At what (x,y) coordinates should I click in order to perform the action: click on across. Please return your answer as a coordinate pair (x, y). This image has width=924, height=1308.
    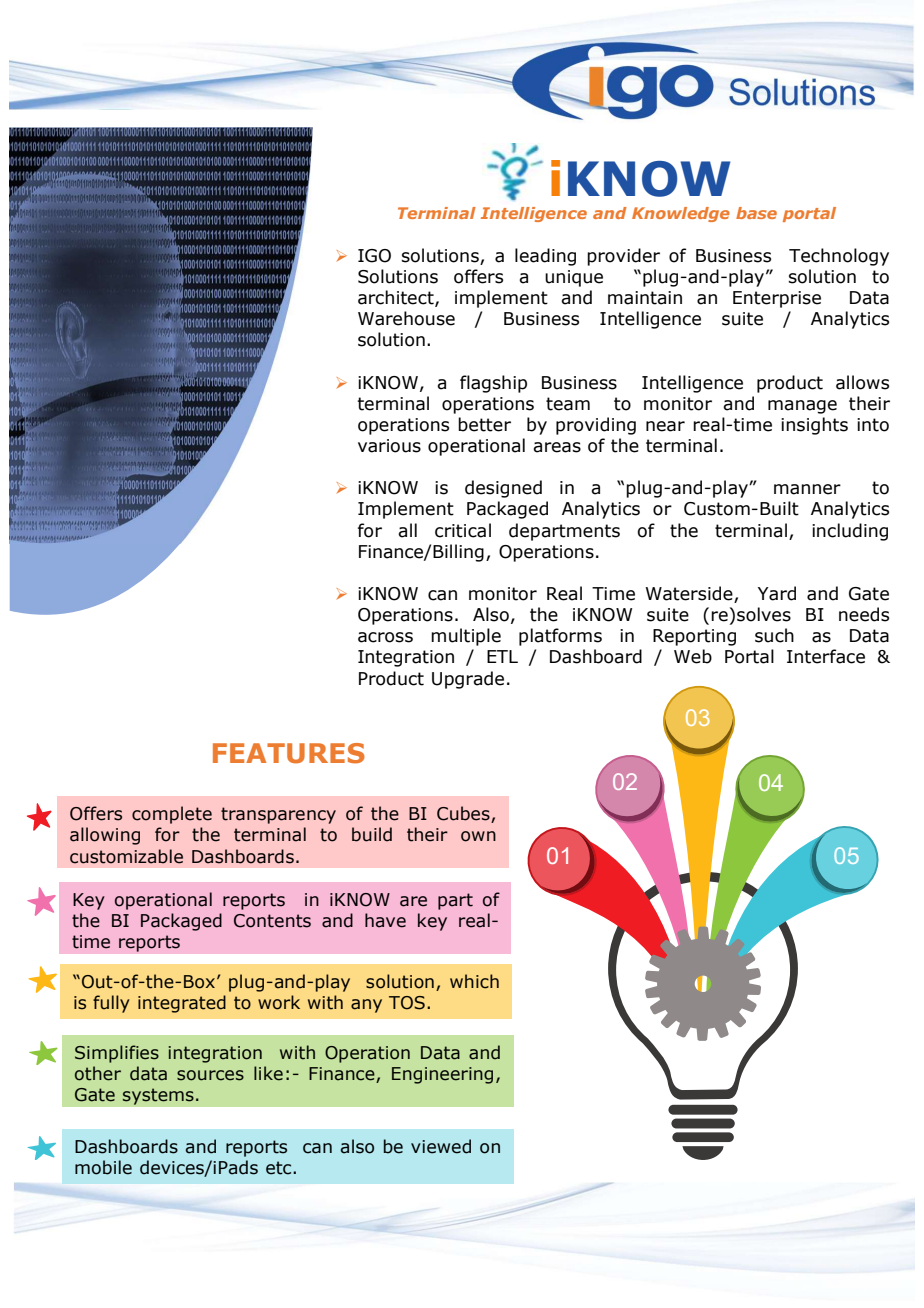
    Looking at the image, I should click on (385, 637).
